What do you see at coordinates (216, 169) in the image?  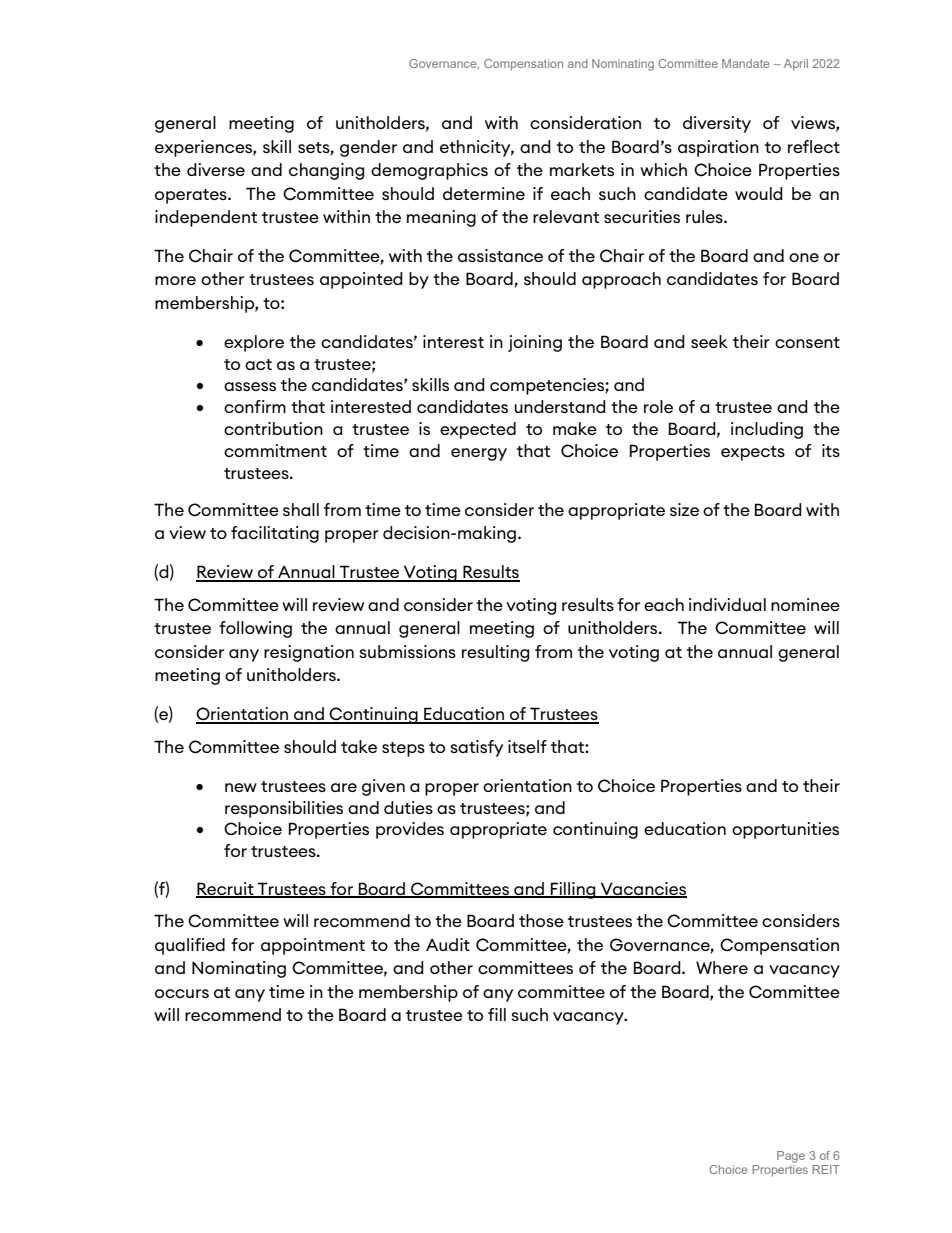 I see `diverse` at bounding box center [216, 169].
